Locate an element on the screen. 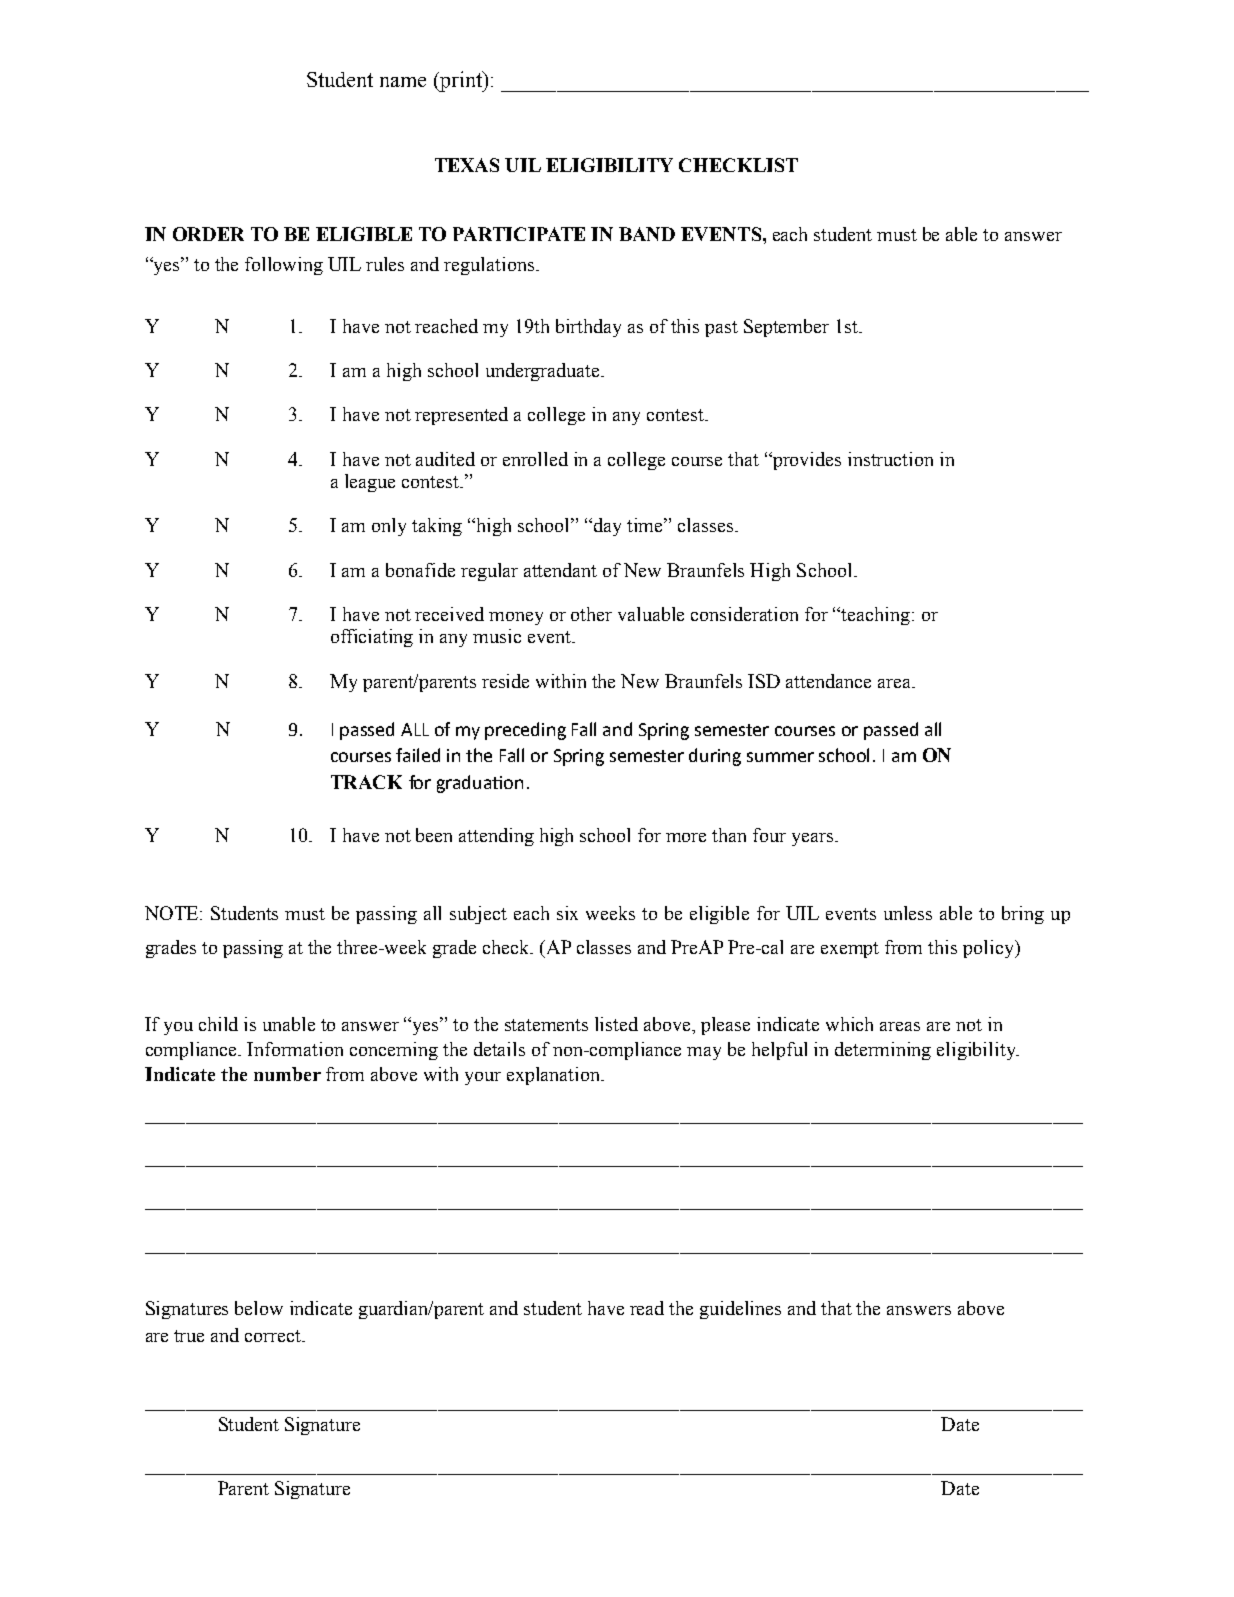  read is located at coordinates (647, 1308).
